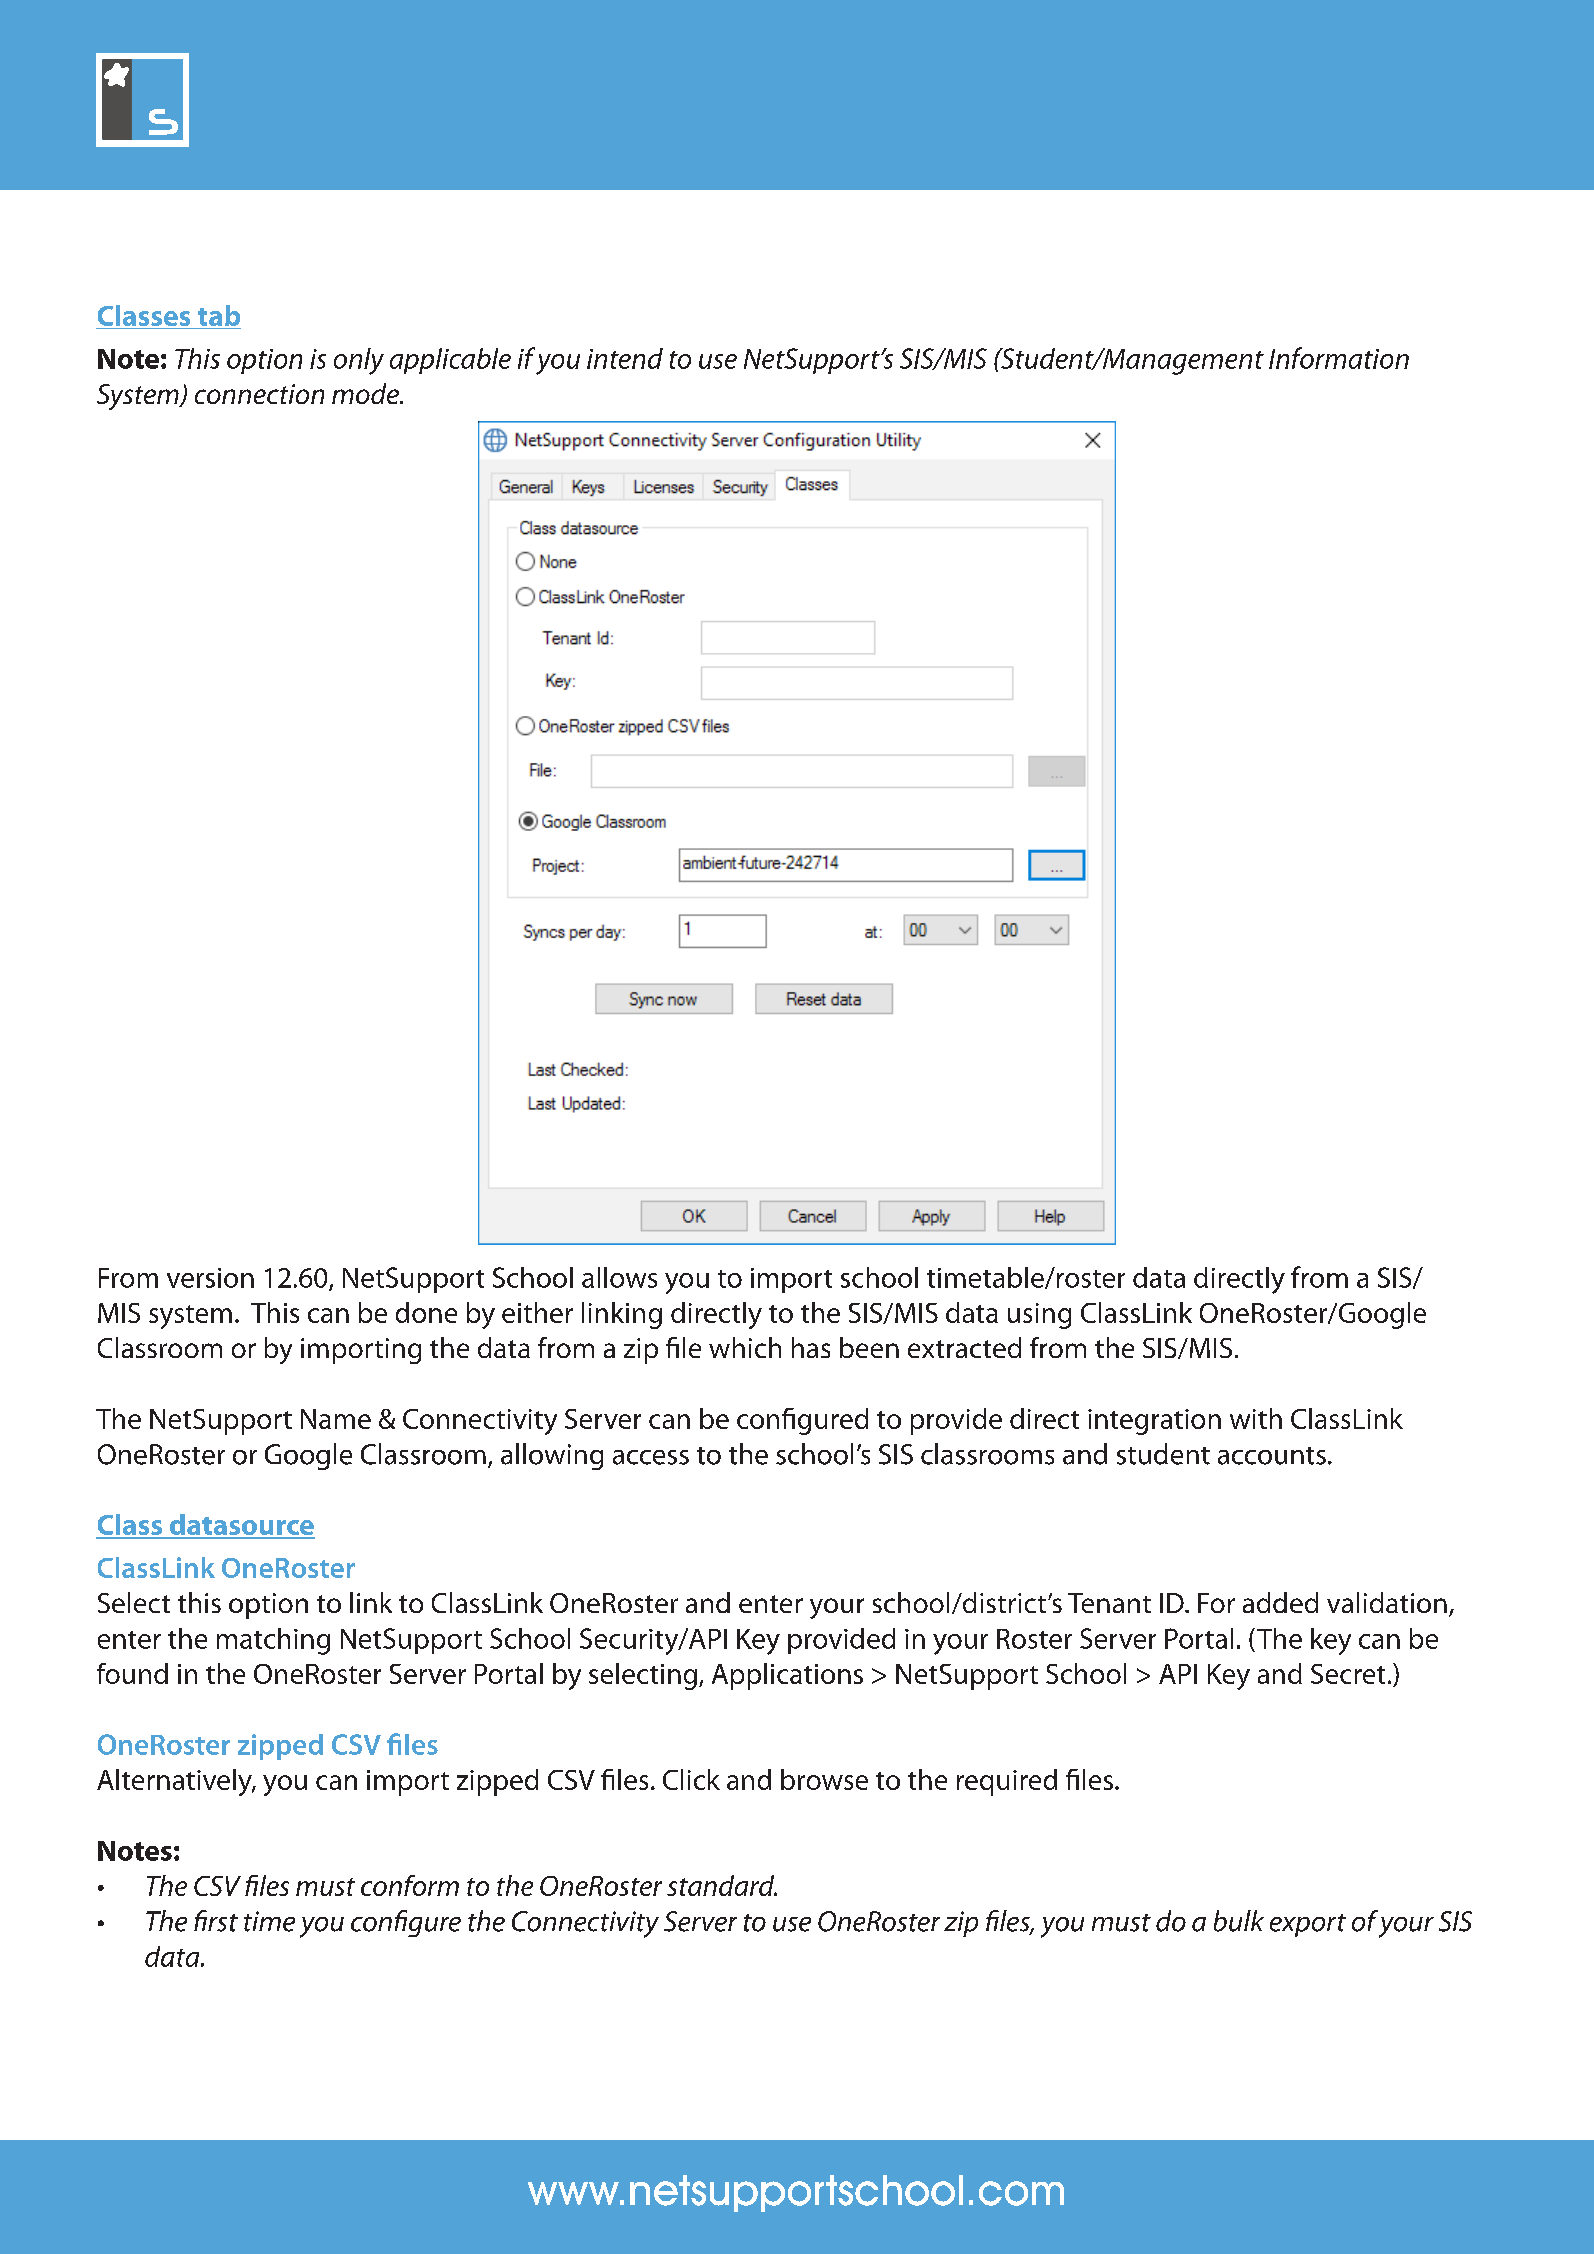 This image has height=2254, width=1594. Describe the element at coordinates (619, 1277) in the image. I see `allows` at that location.
